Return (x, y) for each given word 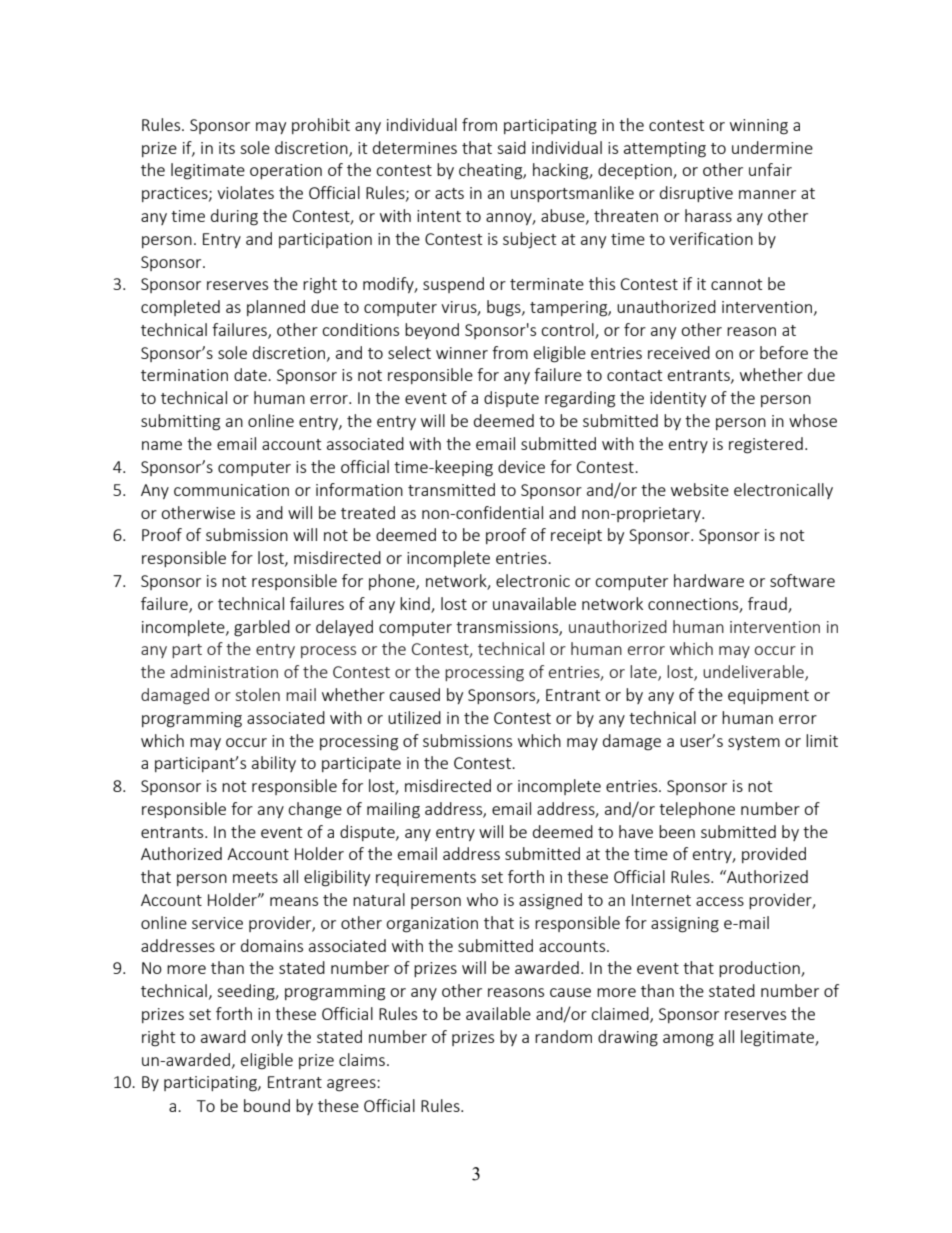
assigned (550, 901)
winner (462, 353)
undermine (772, 147)
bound (267, 1105)
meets (255, 877)
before (784, 352)
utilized (414, 717)
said (511, 147)
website (700, 489)
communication (231, 490)
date (251, 374)
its (227, 148)
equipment (768, 696)
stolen (258, 694)
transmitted (451, 489)
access (720, 901)
